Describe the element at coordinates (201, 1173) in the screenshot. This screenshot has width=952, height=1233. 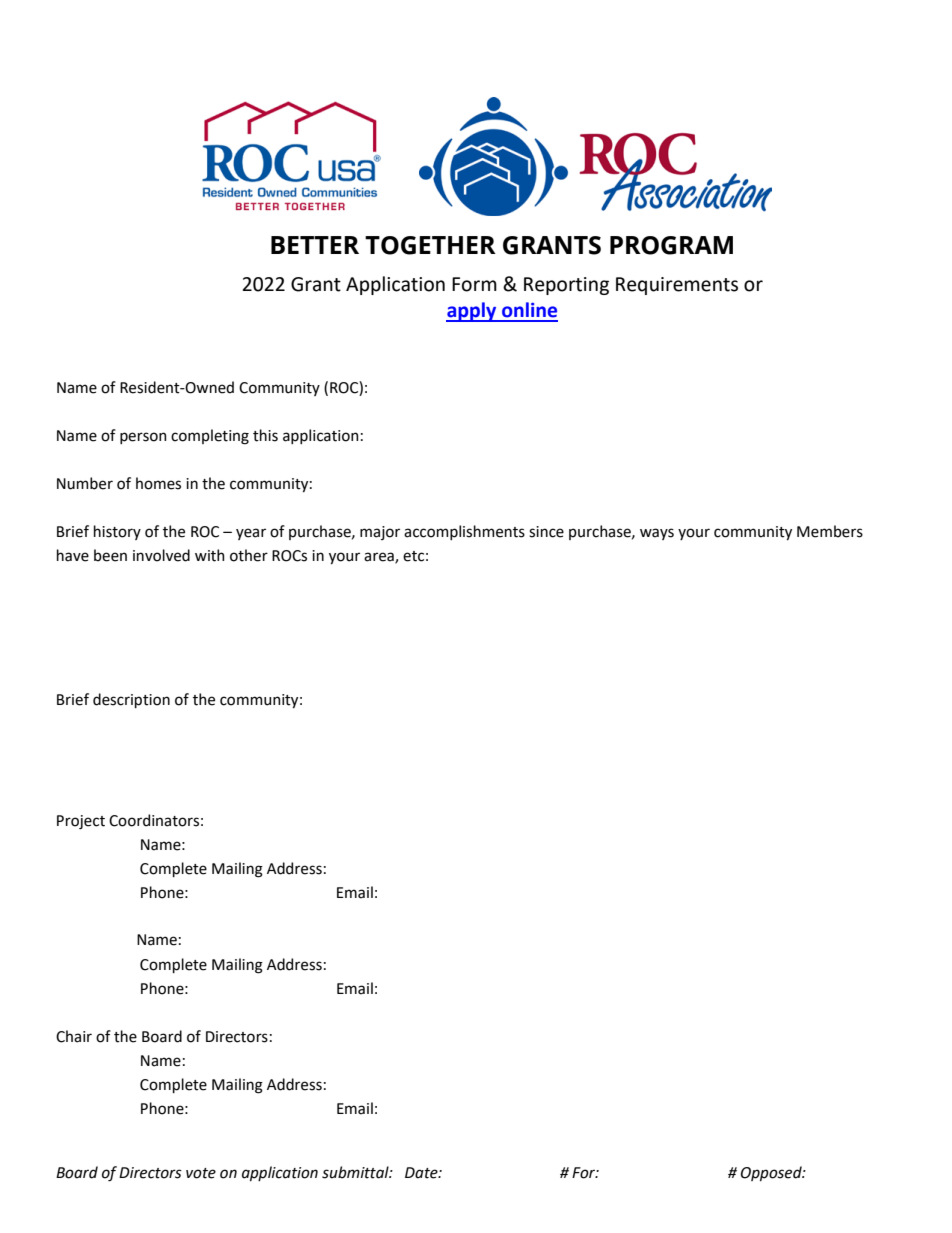
I see `vote` at that location.
